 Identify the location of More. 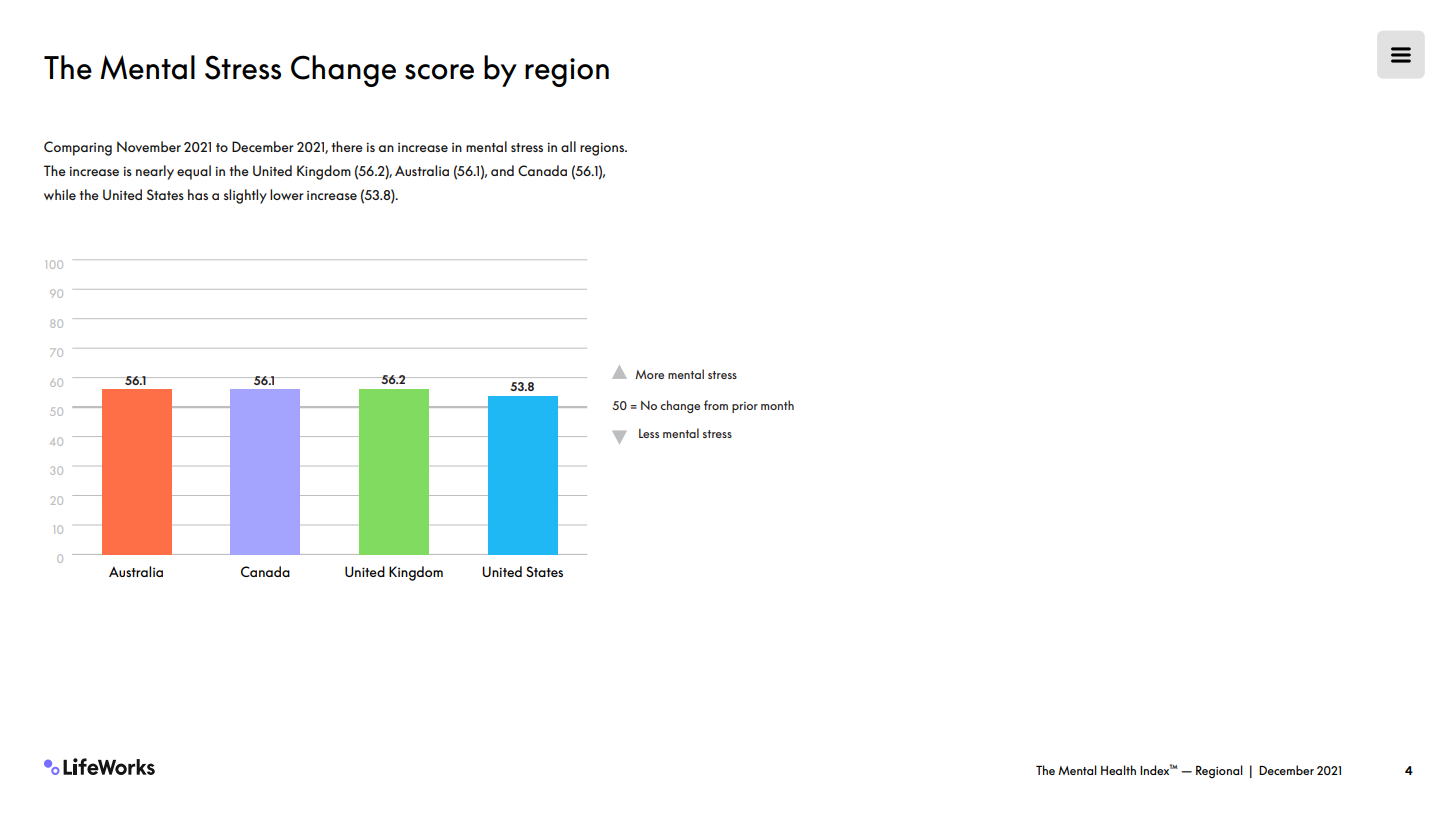
(649, 374).
